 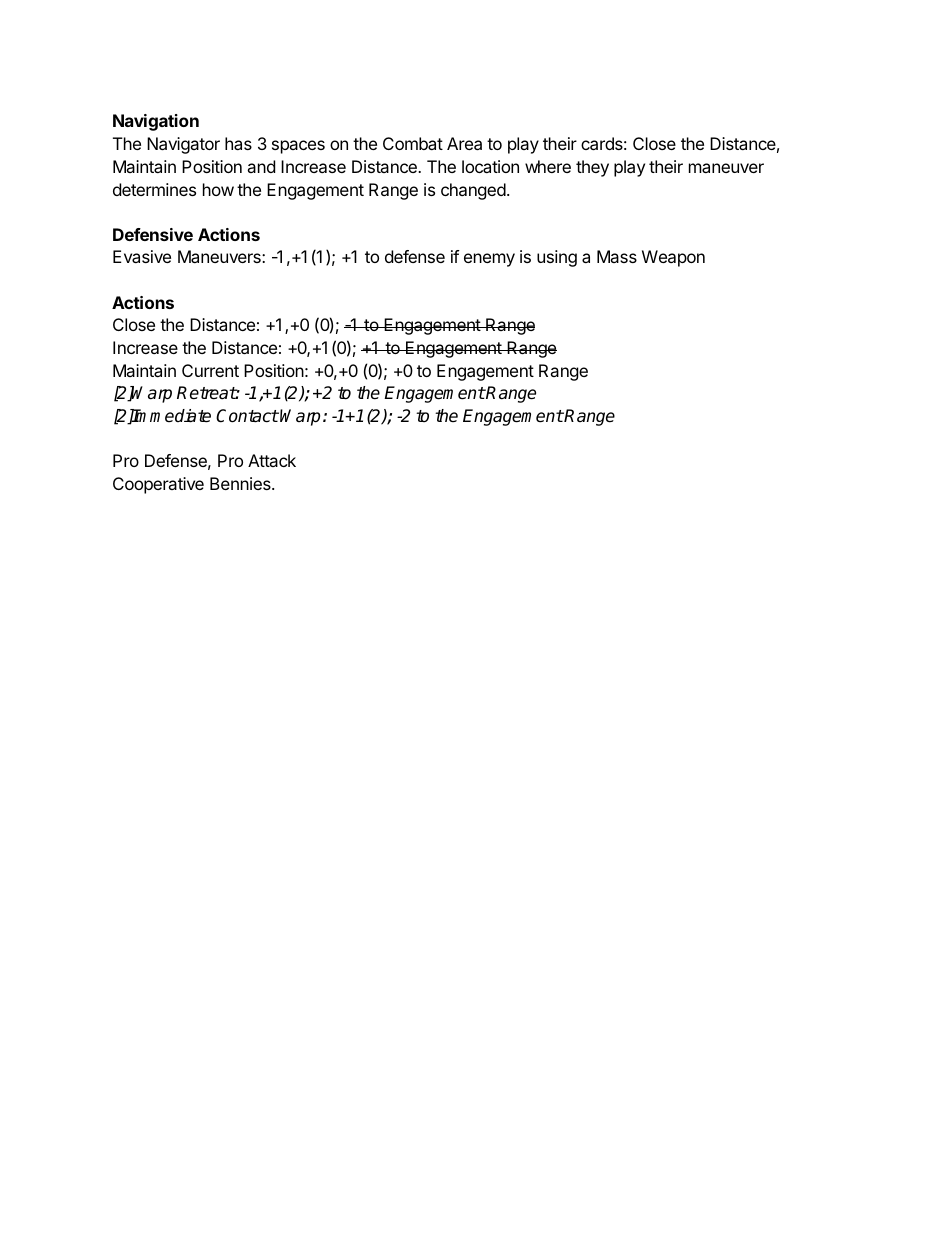 What do you see at coordinates (241, 483) in the screenshot?
I see `Bennies` at bounding box center [241, 483].
